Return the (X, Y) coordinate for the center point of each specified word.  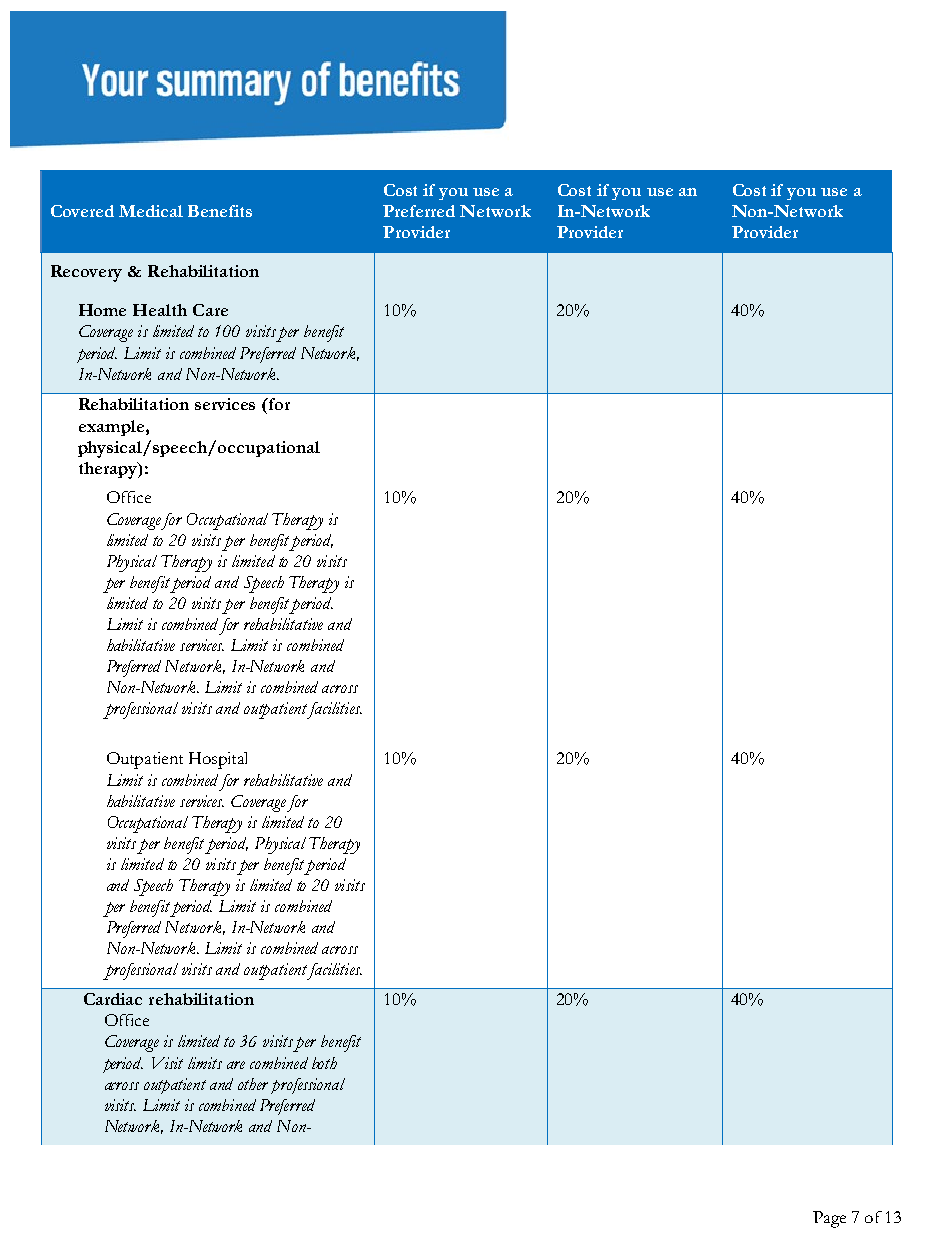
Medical (151, 211)
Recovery (86, 273)
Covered (82, 211)
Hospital (218, 760)
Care (210, 310)
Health (160, 310)
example (111, 428)
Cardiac (113, 999)
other (253, 1084)
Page (829, 1219)
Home (102, 310)
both (324, 1063)
